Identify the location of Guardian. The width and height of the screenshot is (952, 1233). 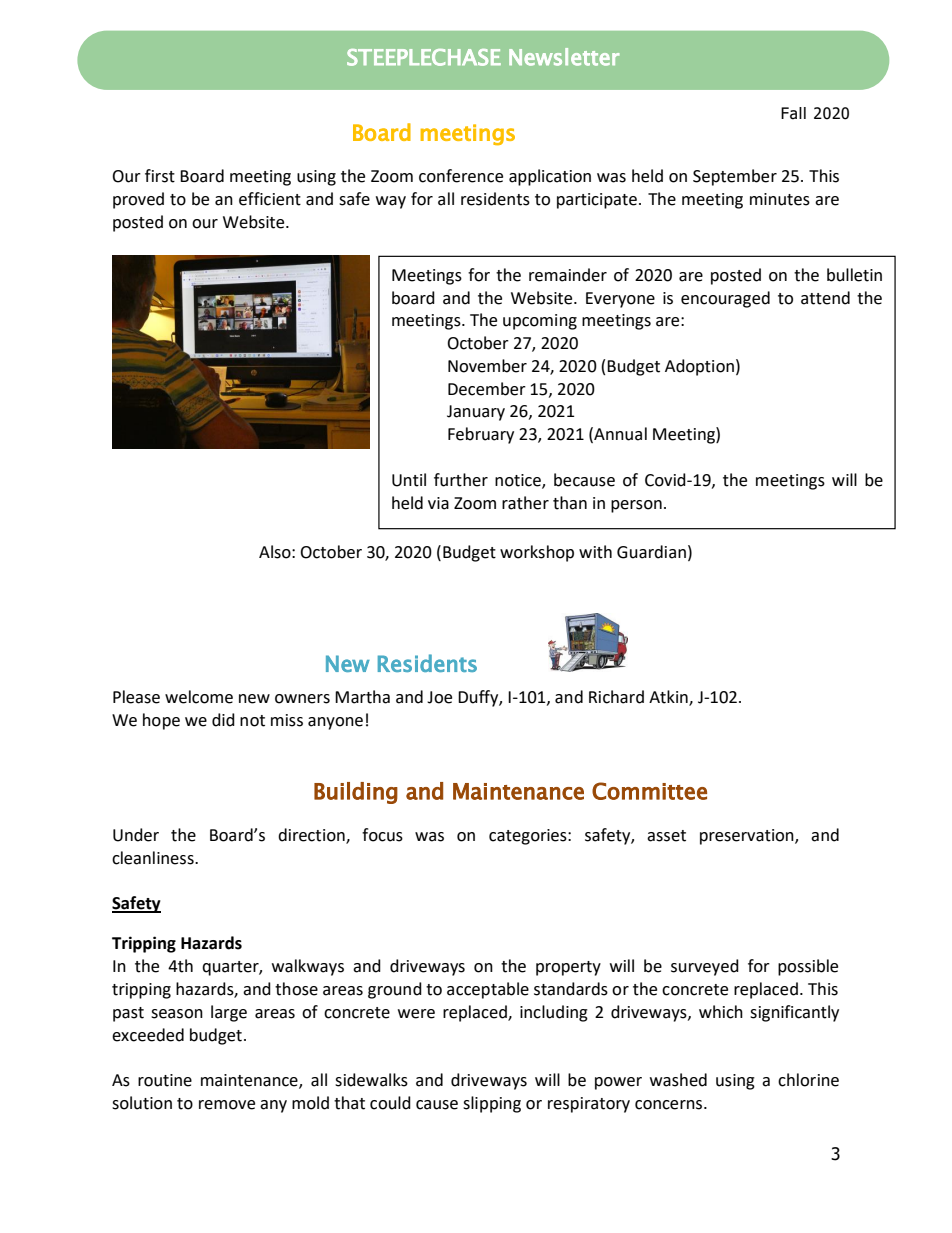
(651, 552).
